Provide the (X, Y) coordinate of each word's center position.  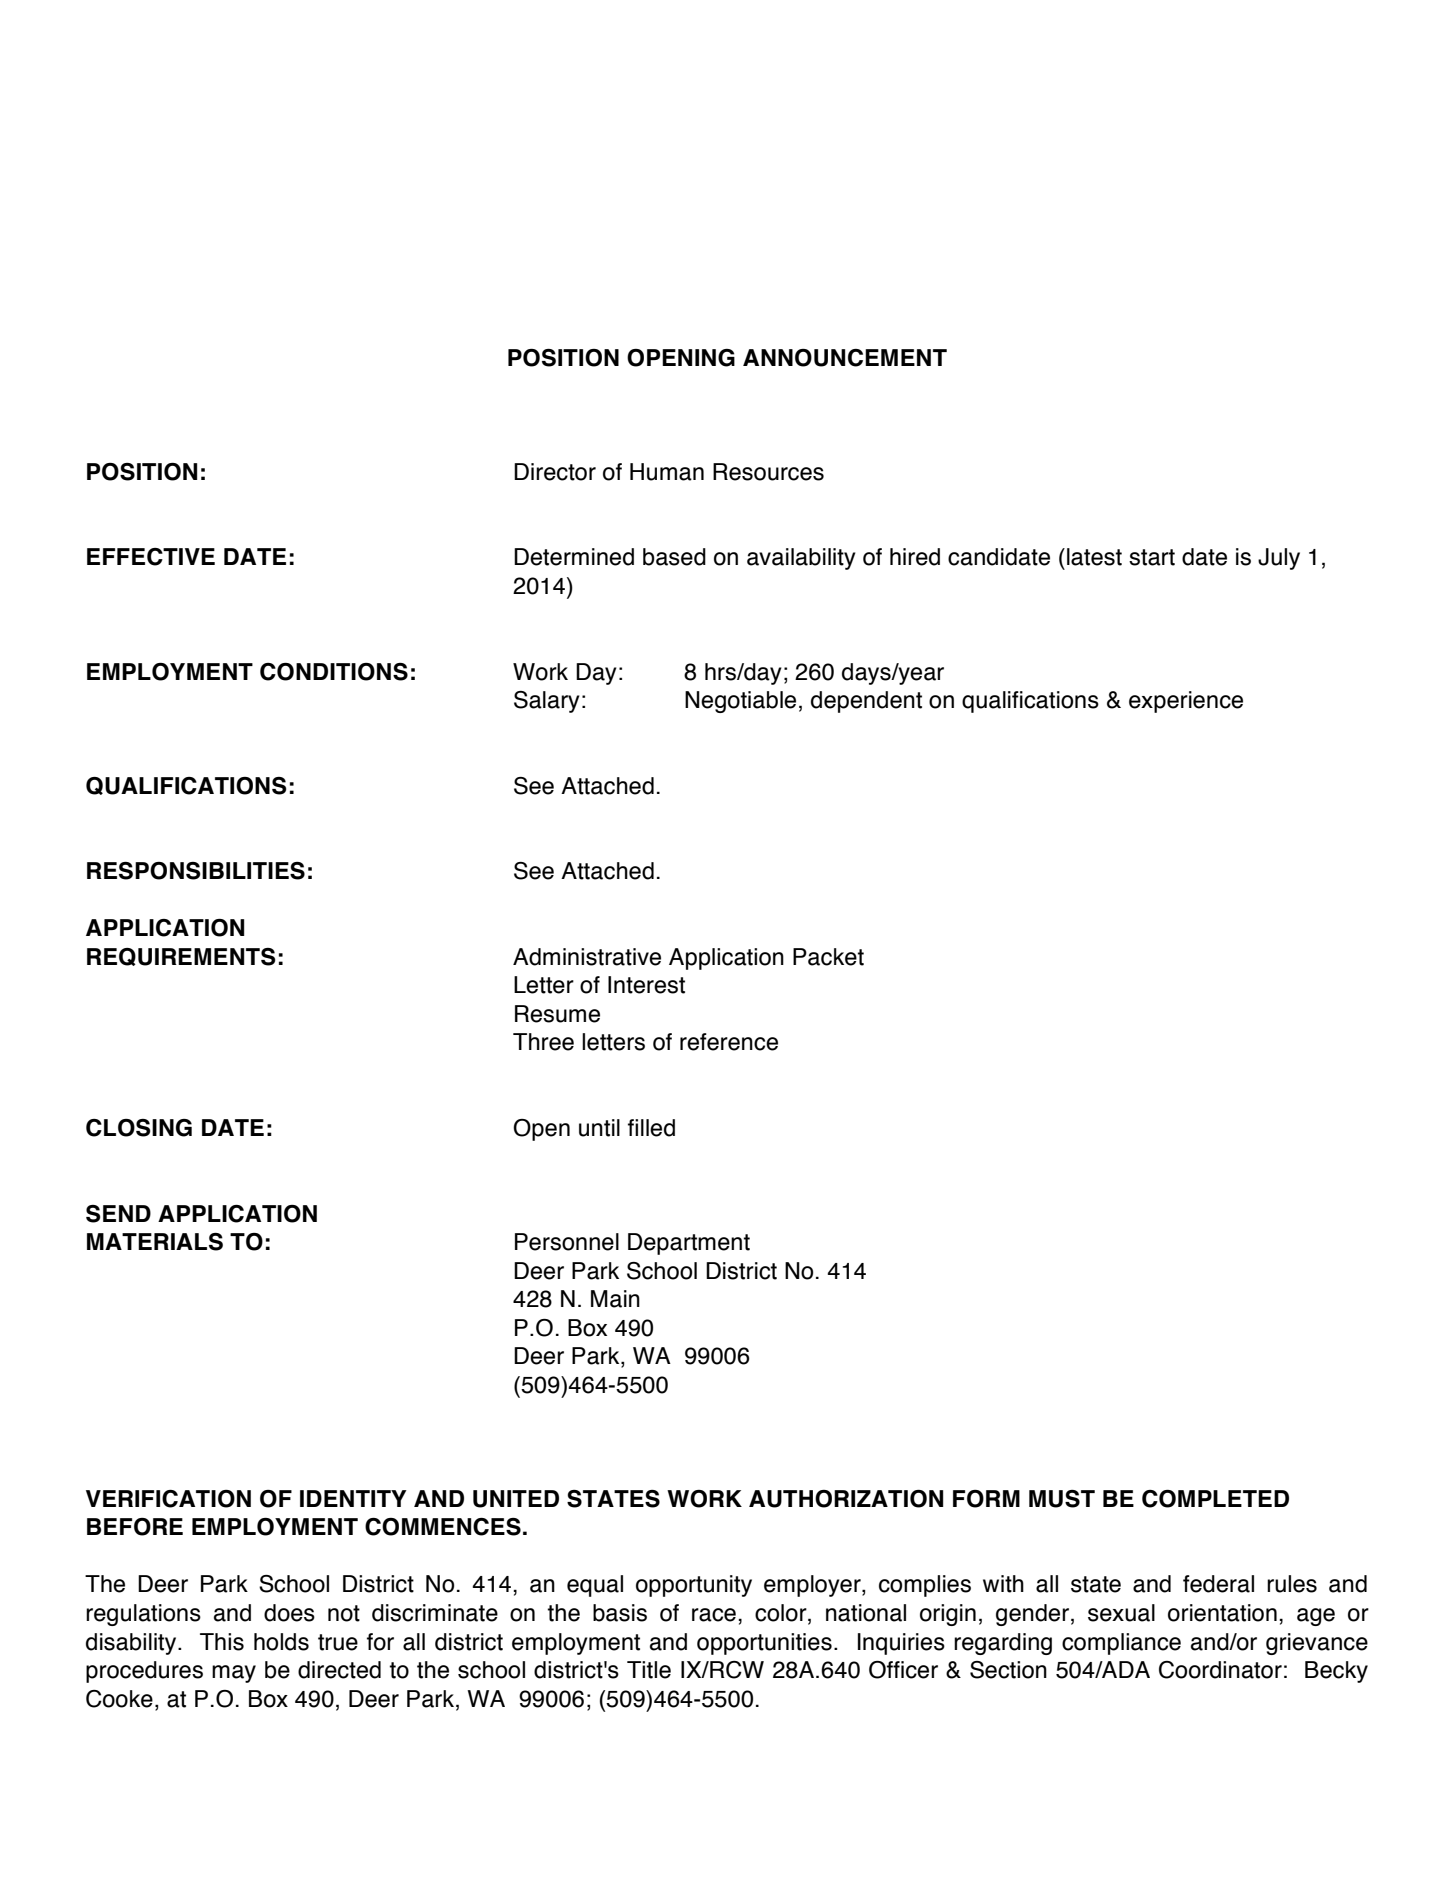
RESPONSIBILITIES (196, 871)
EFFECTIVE (151, 557)
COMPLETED (1215, 1499)
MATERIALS (155, 1242)
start (1152, 557)
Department (689, 1244)
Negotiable (740, 702)
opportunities (764, 1644)
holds (281, 1642)
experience (1186, 702)
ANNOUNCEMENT (845, 358)
